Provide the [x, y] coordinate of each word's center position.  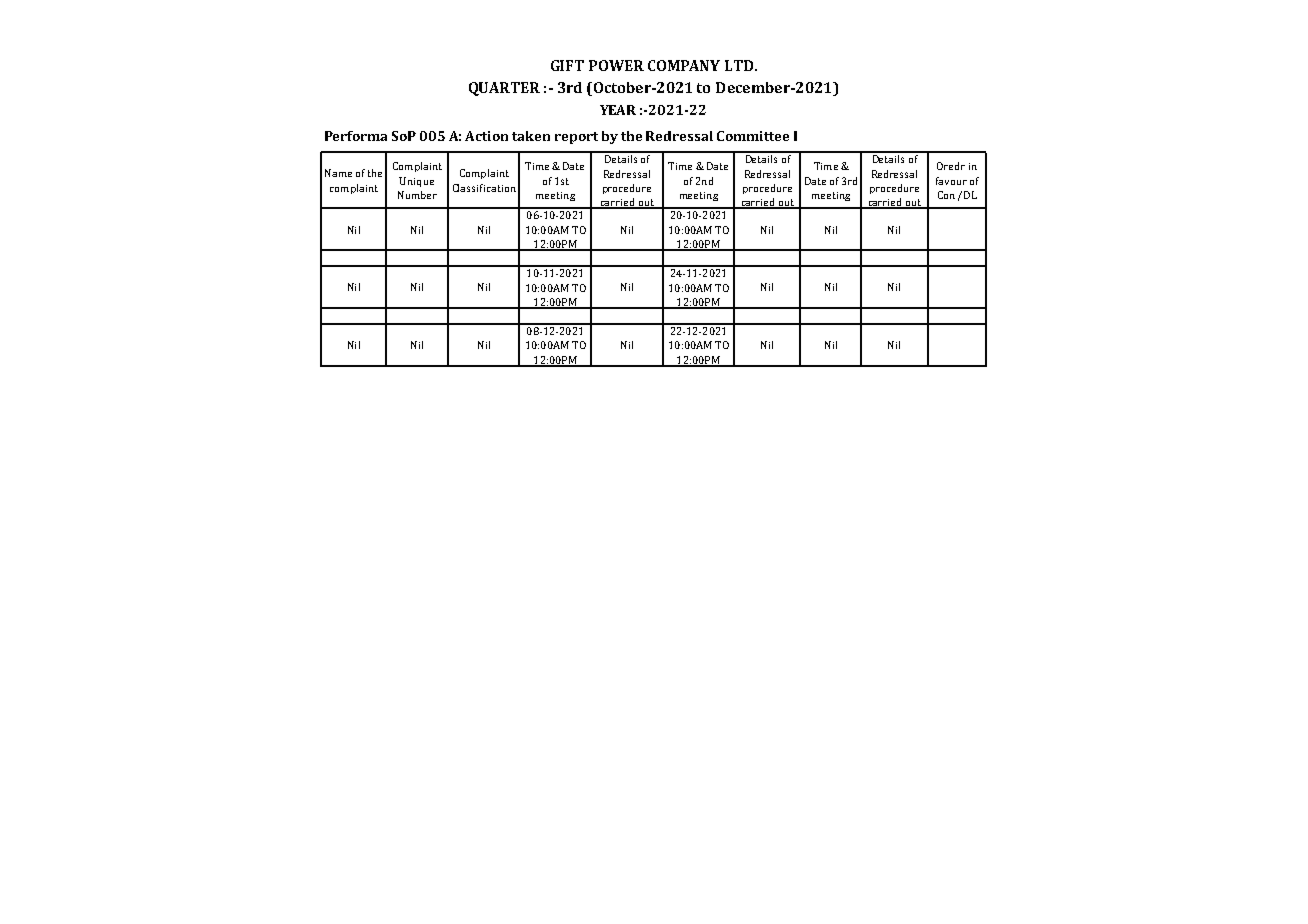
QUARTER [504, 89]
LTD [740, 65]
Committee [753, 136]
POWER [616, 65]
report [576, 138]
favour [951, 181]
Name [338, 173]
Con [946, 195]
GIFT [567, 65]
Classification [484, 188]
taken [531, 136]
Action [486, 136]
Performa [356, 136]
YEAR [618, 110]
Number [417, 195]
